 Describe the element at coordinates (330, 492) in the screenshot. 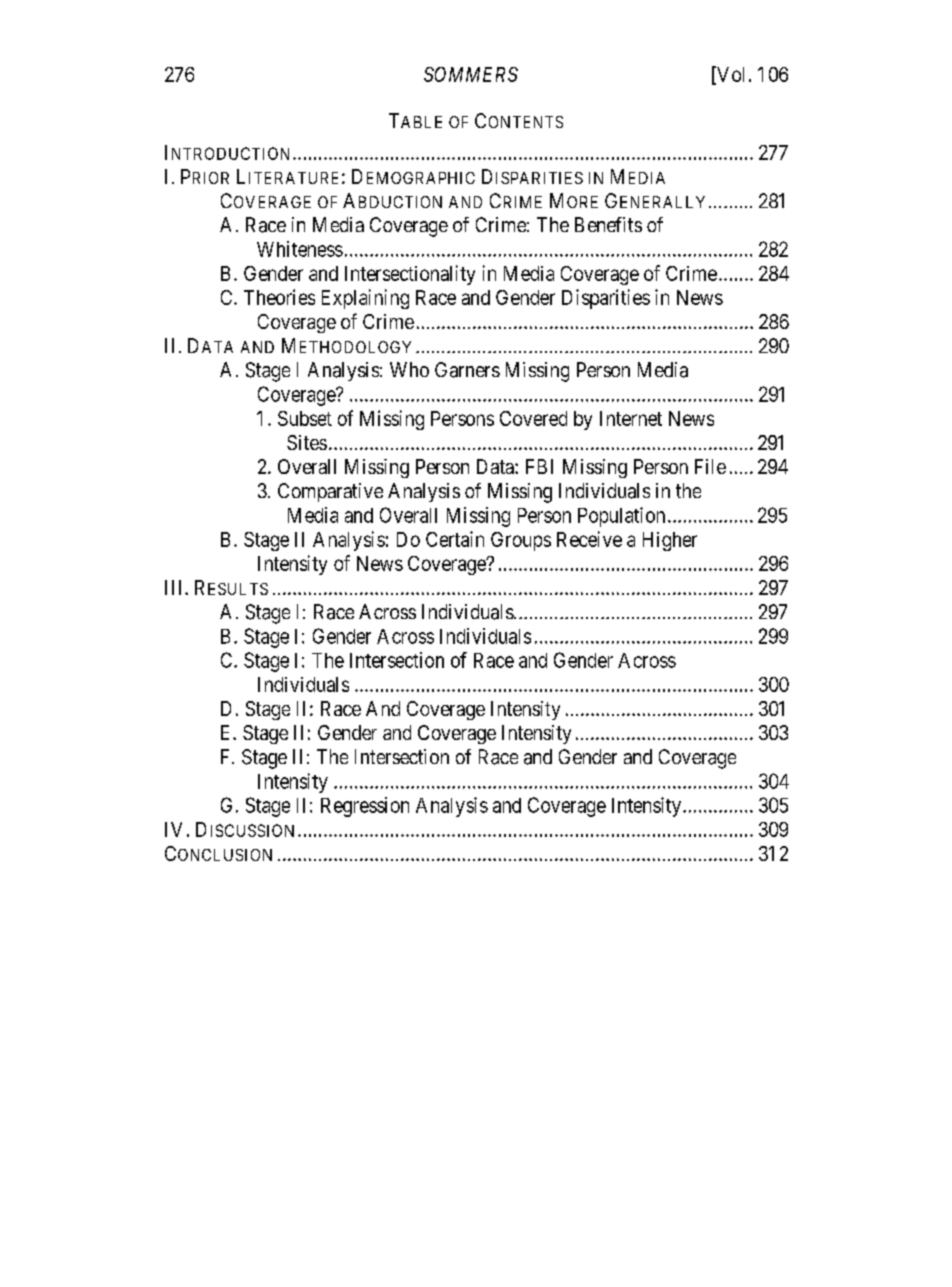

I see `Comparative` at that location.
